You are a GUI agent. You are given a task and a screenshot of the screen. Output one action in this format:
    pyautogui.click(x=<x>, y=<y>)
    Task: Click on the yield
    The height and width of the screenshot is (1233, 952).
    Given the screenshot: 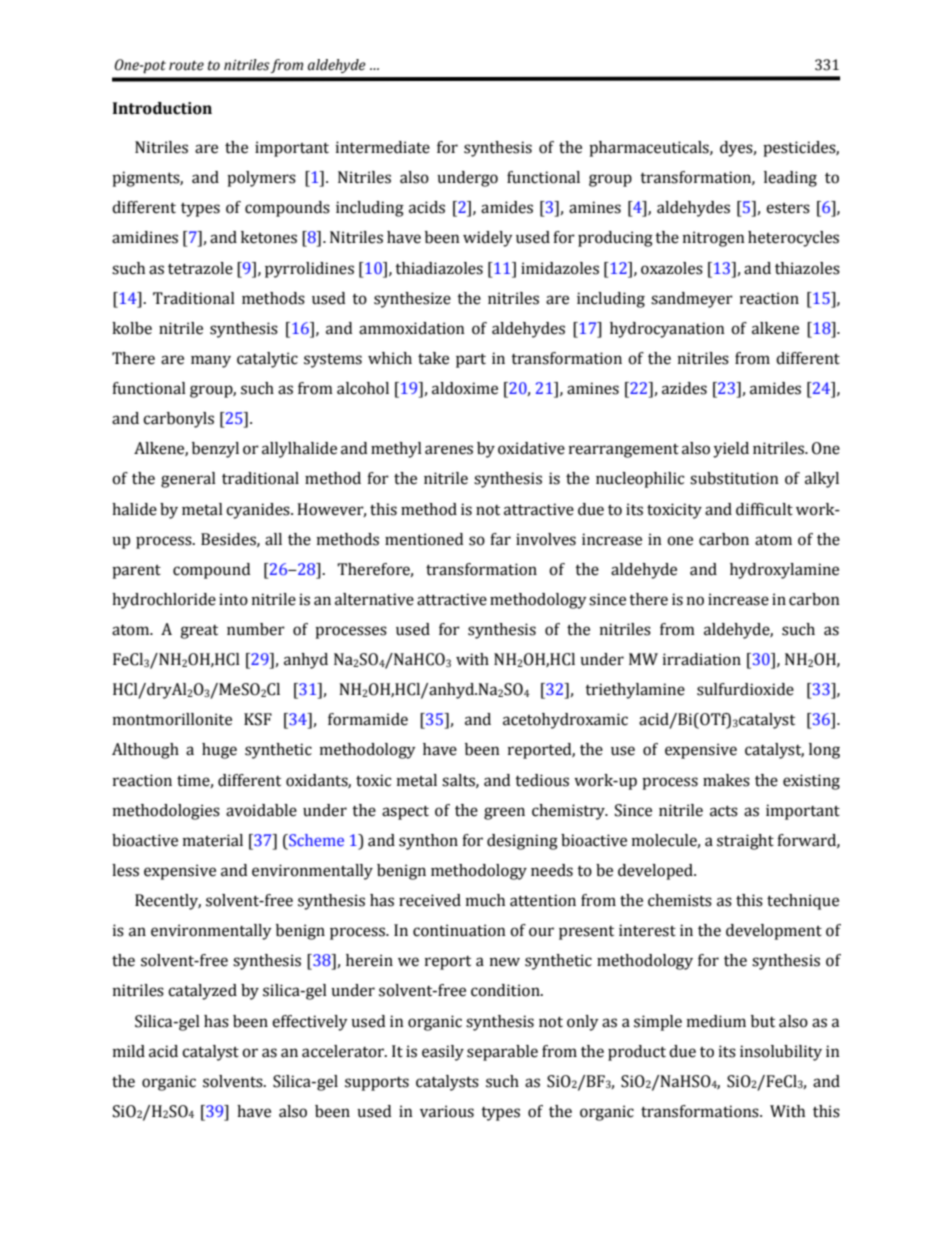 What is the action you would take?
    pyautogui.click(x=731, y=450)
